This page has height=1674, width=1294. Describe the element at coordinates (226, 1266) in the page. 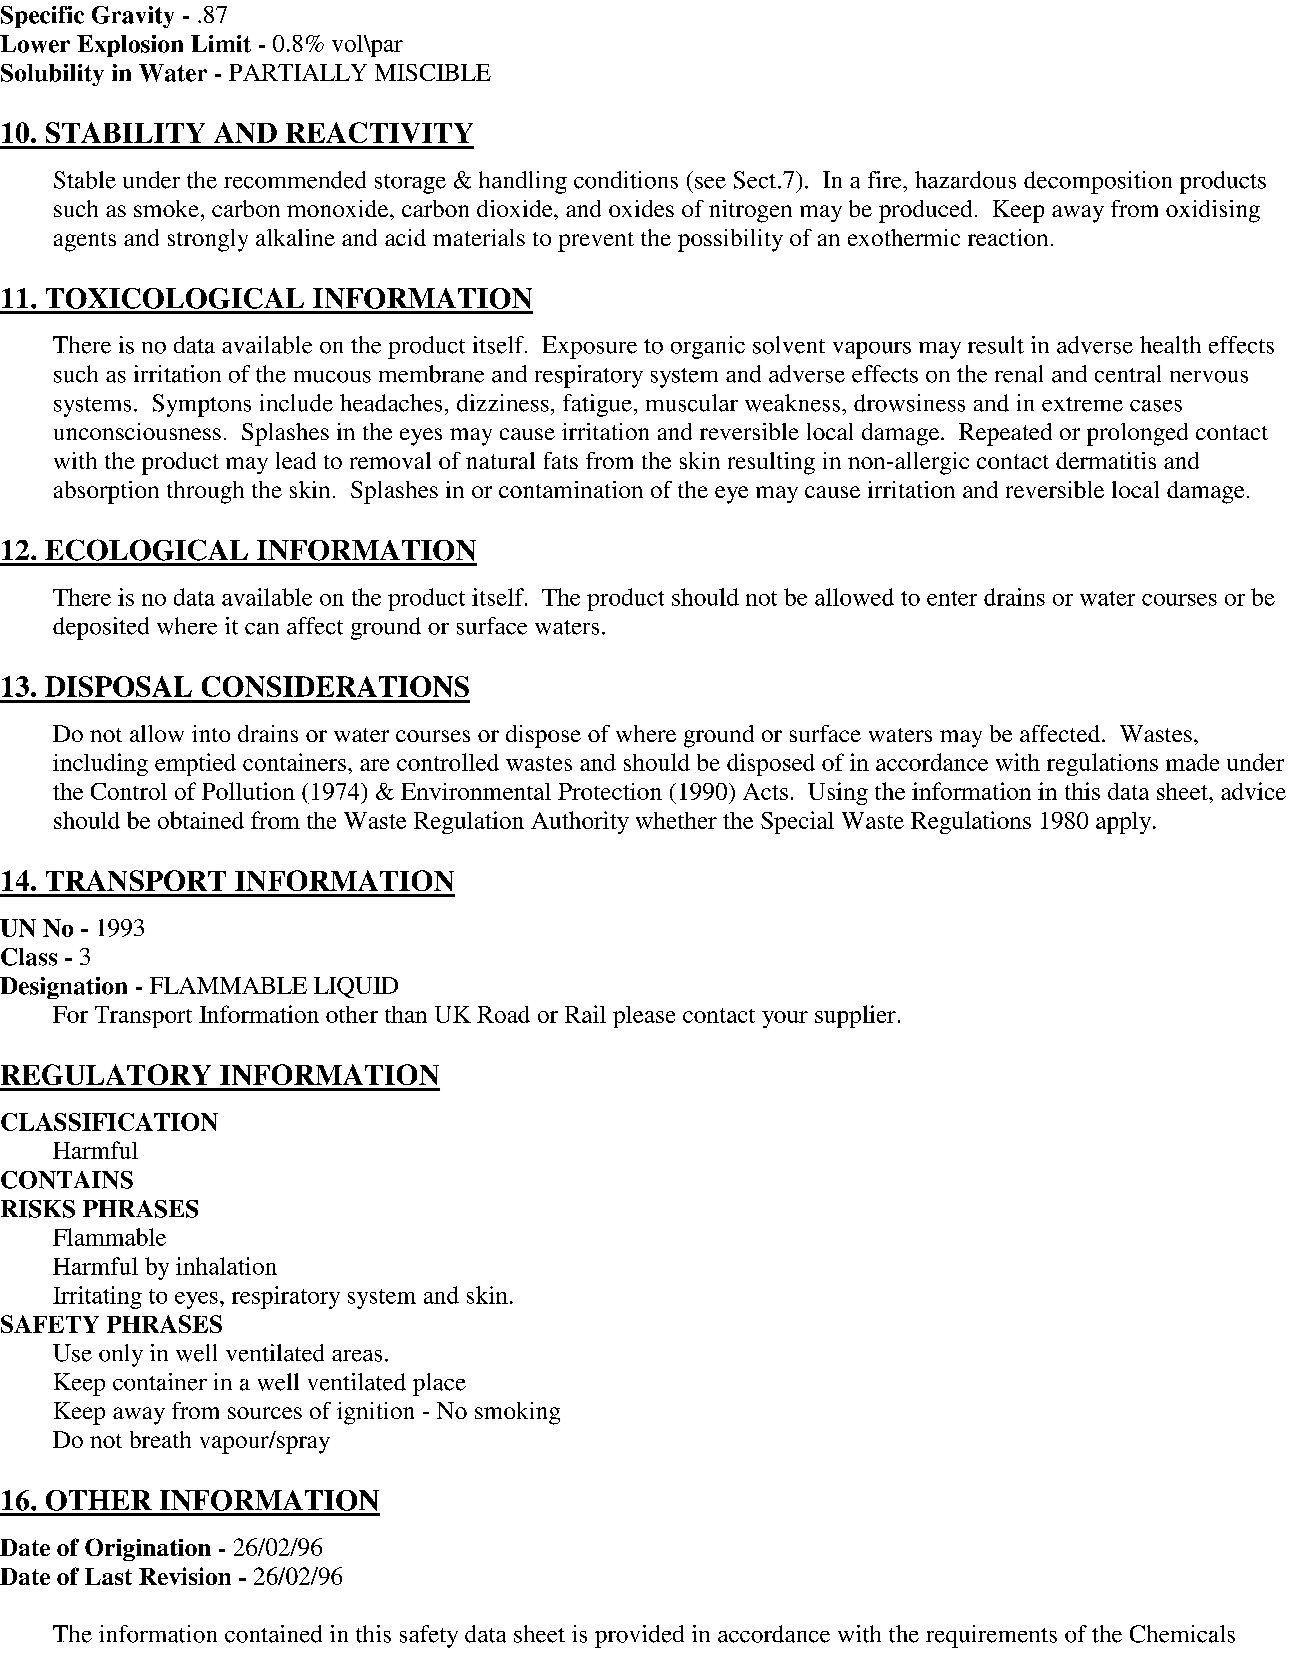

I see `inhalation` at that location.
